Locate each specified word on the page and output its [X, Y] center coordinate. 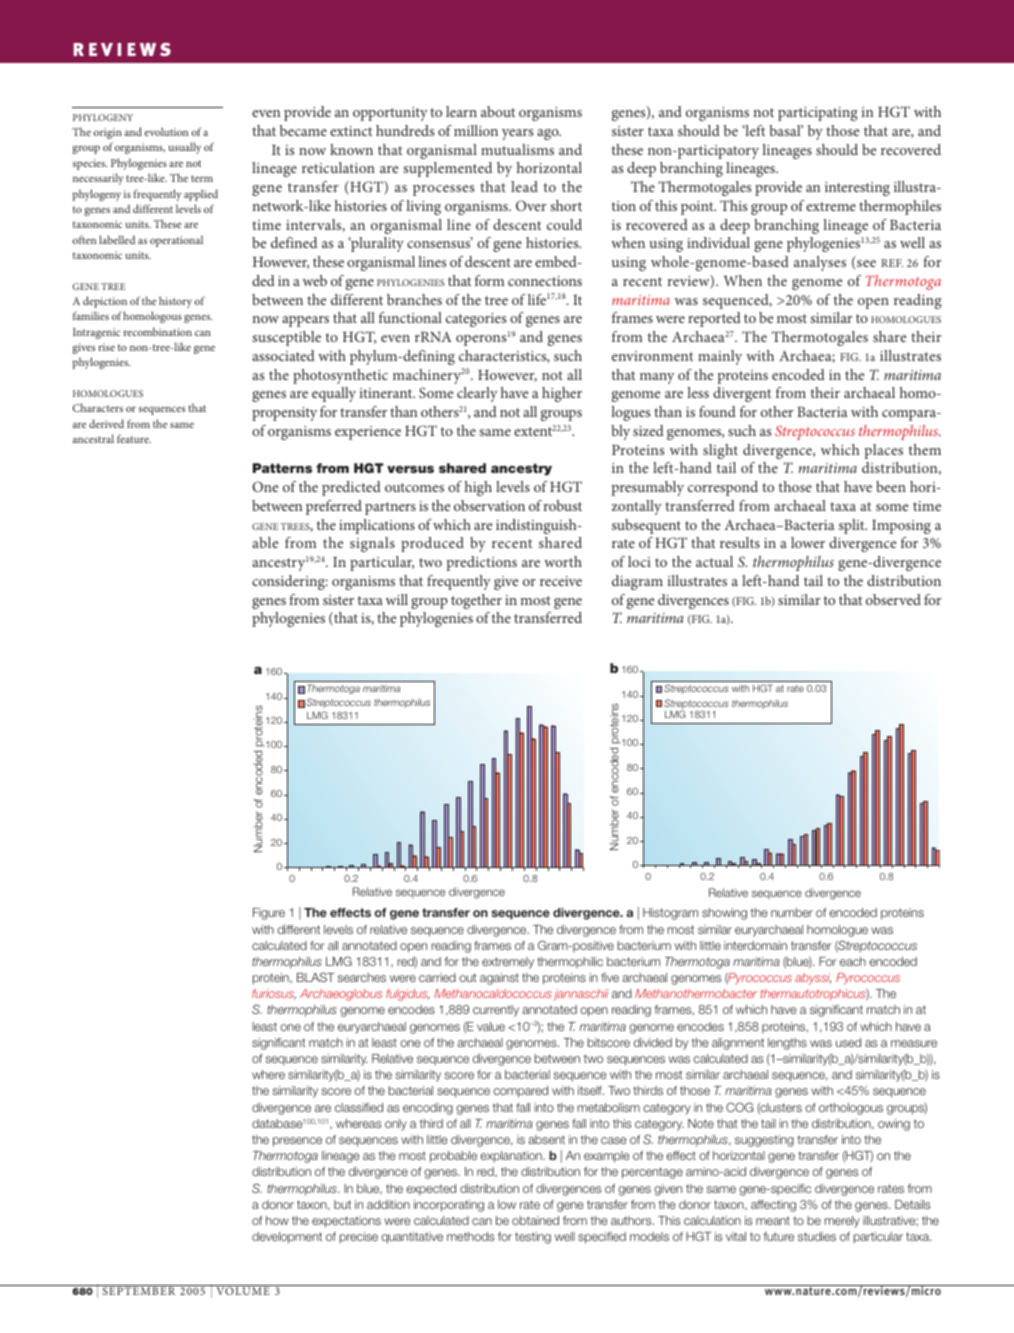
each [853, 961]
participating [818, 114]
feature [134, 438]
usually [185, 148]
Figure [269, 914]
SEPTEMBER [139, 1290]
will [397, 599]
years [517, 134]
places [883, 451]
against [499, 979]
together [476, 601]
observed [893, 599]
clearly [477, 394]
